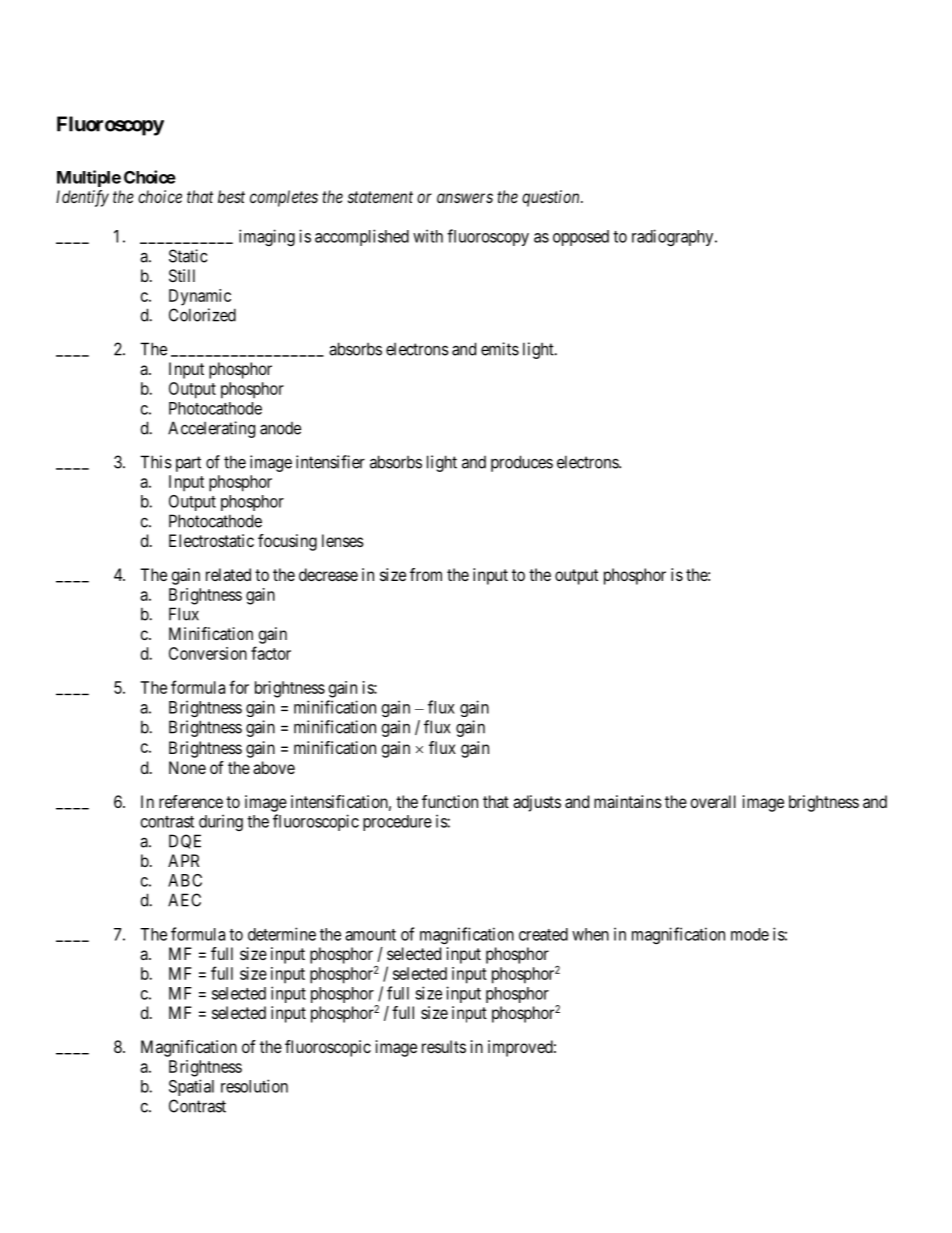  Describe the element at coordinates (183, 860) in the screenshot. I see `APR` at that location.
